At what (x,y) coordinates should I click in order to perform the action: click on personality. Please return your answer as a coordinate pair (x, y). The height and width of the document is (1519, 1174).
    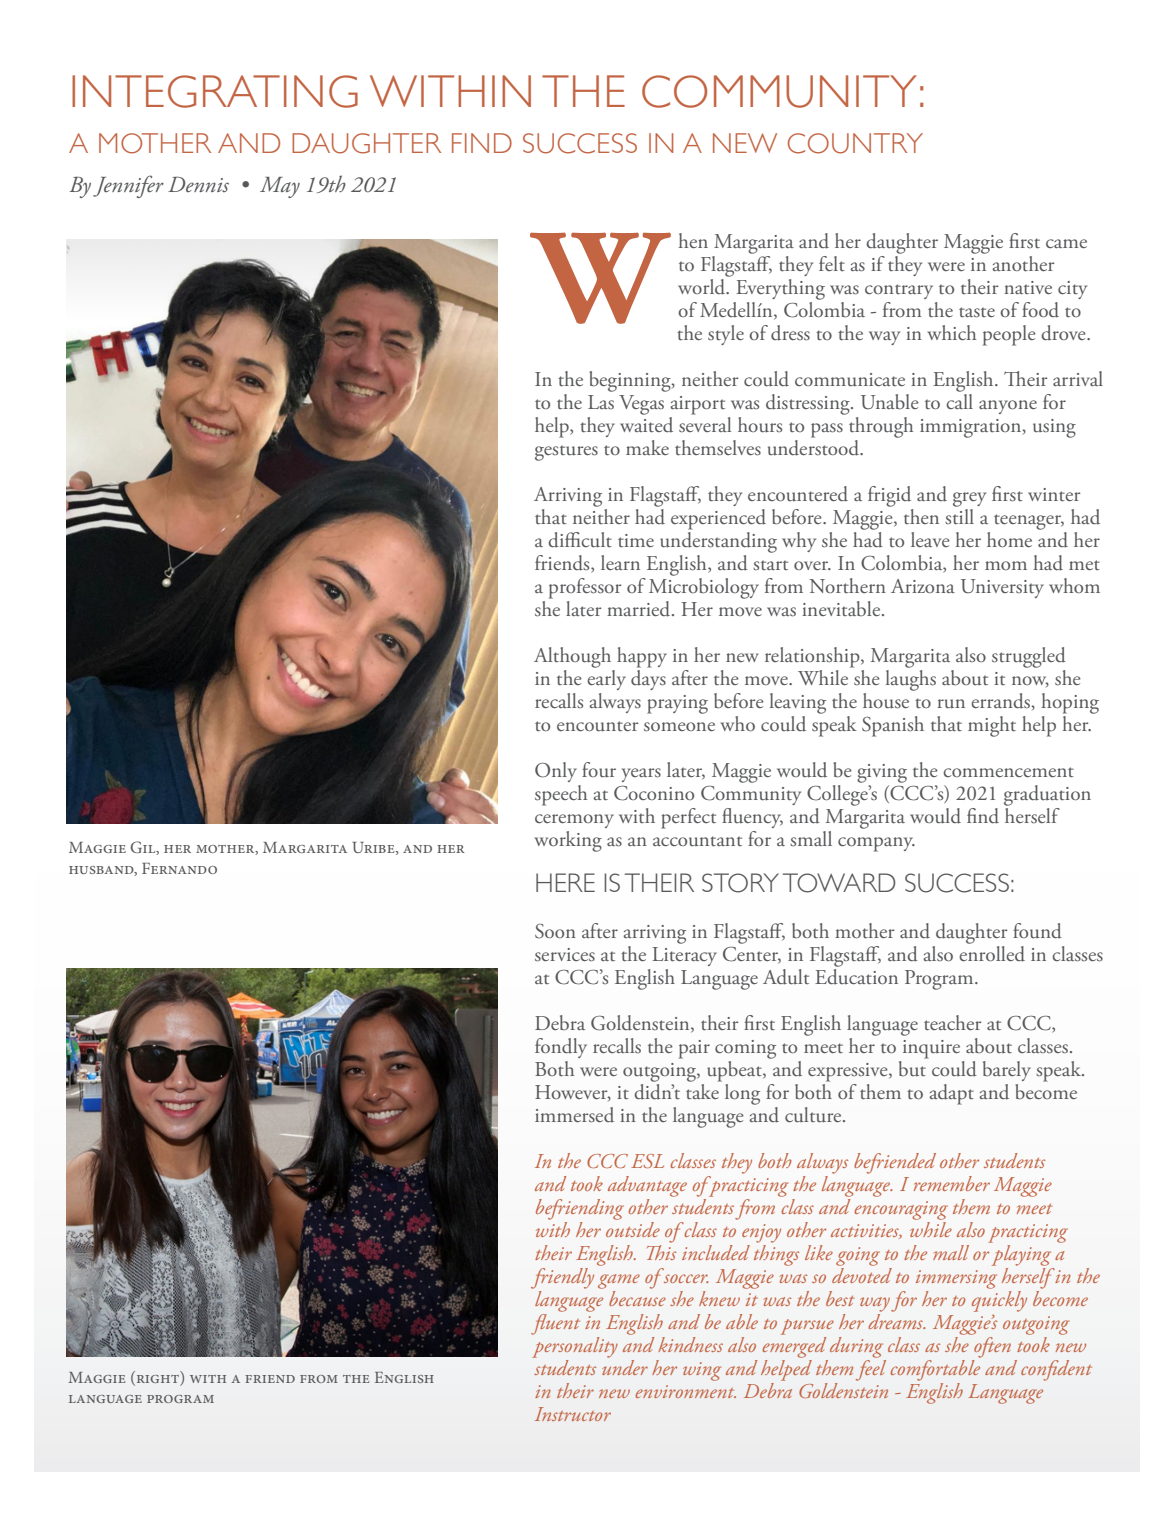
    Looking at the image, I should click on (575, 1349).
